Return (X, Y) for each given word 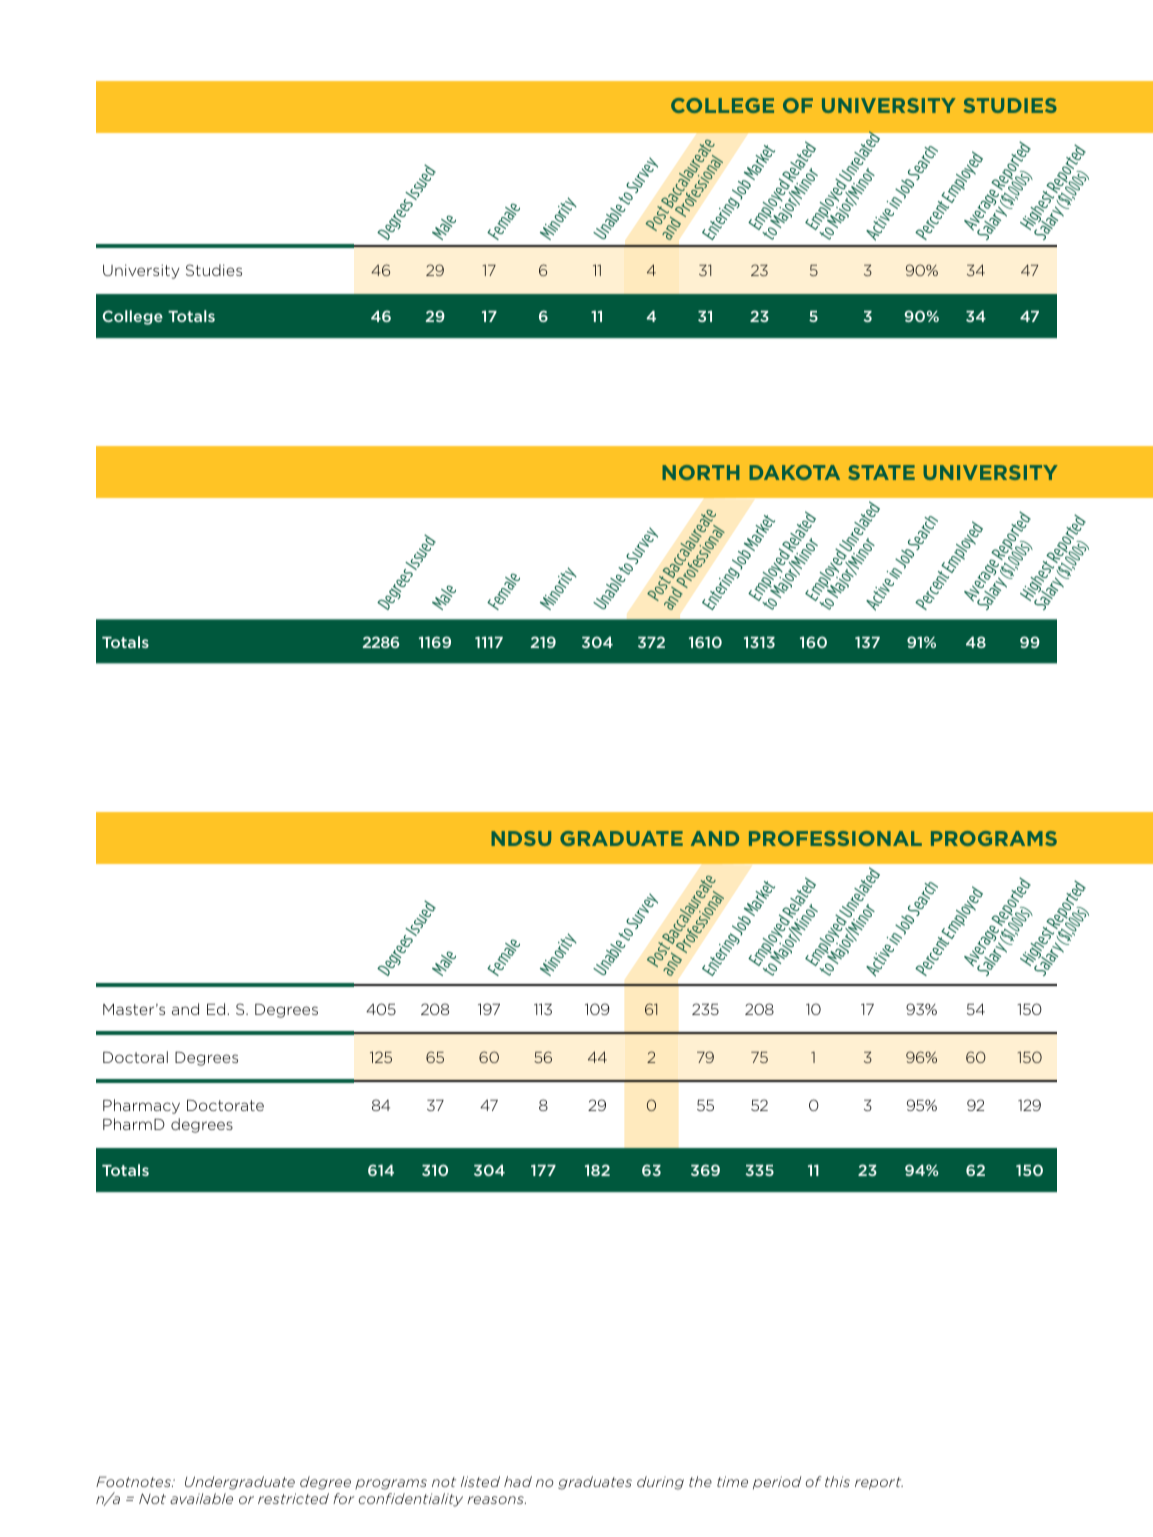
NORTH (701, 472)
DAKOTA (794, 472)
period (777, 1482)
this (837, 1481)
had (518, 1481)
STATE (881, 472)
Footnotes (134, 1481)
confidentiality (411, 1500)
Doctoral (135, 1057)
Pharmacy (141, 1106)
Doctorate (225, 1105)
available (201, 1498)
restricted (293, 1498)
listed (480, 1481)
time (732, 1481)
